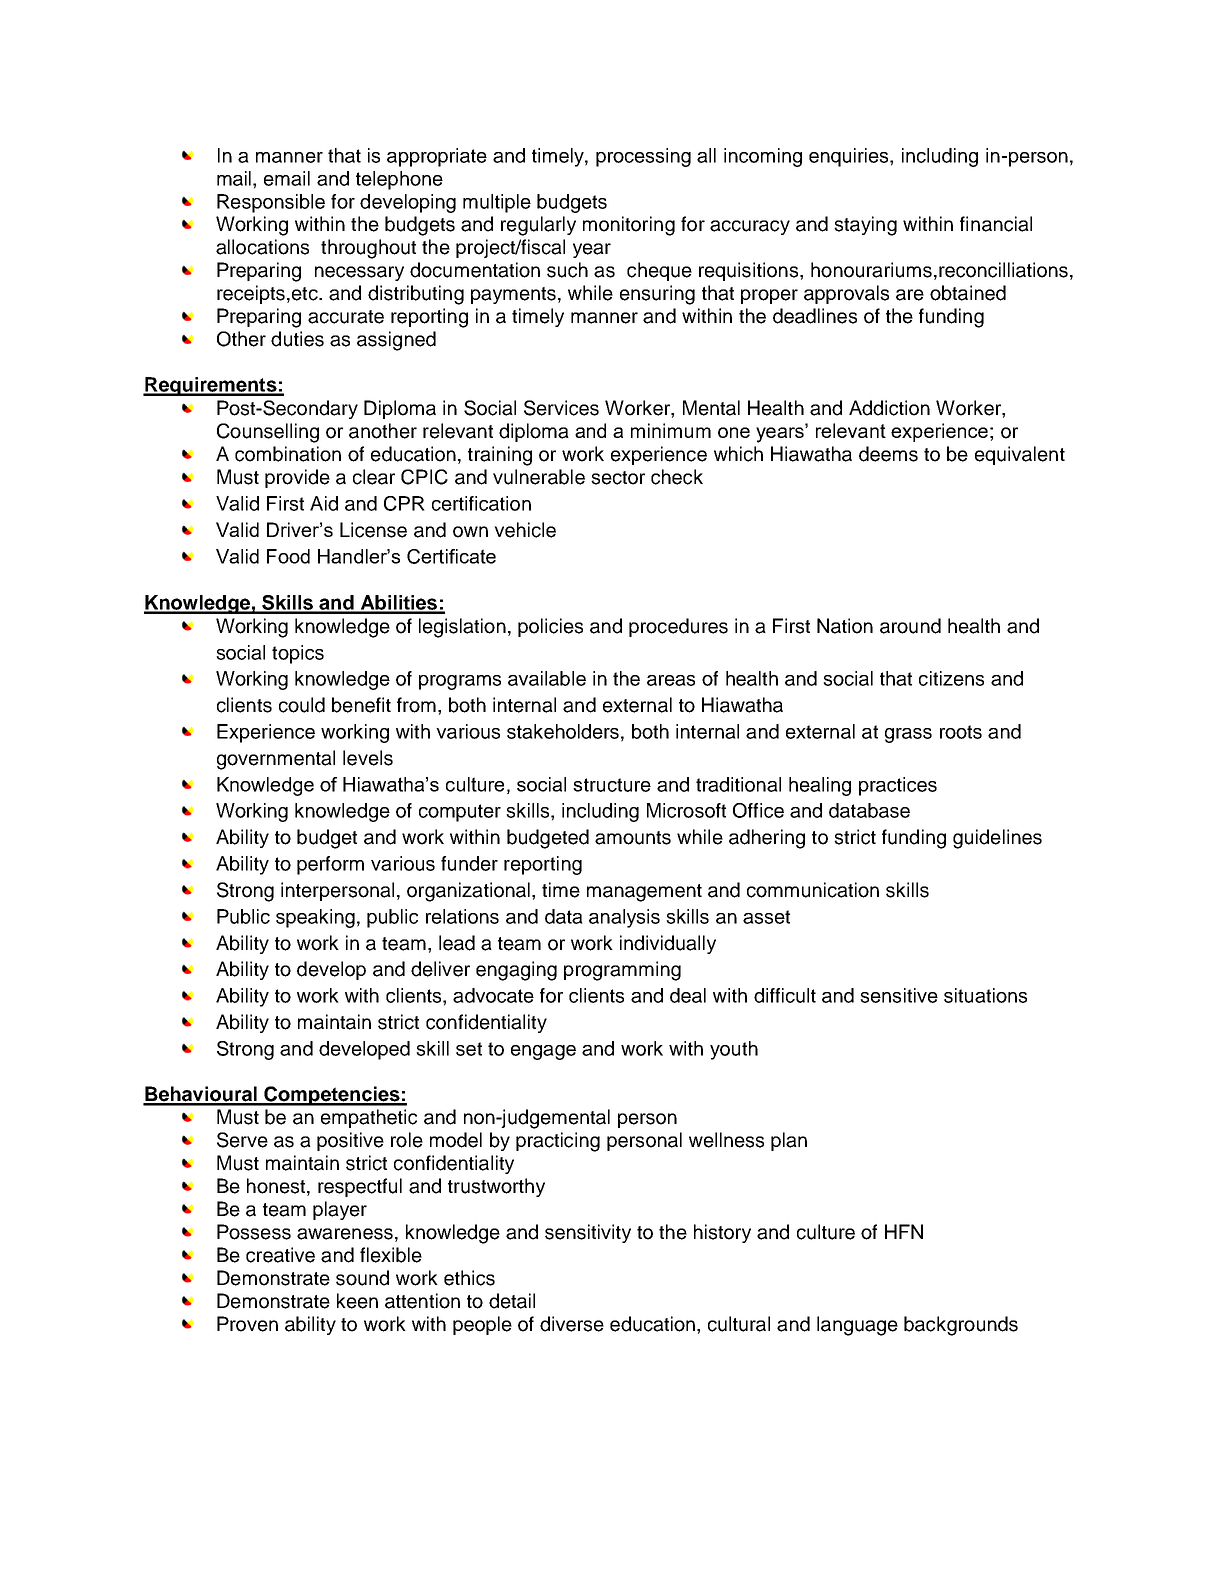 The height and width of the document is (1582, 1223). What do you see at coordinates (899, 995) in the document?
I see `sensitive` at bounding box center [899, 995].
